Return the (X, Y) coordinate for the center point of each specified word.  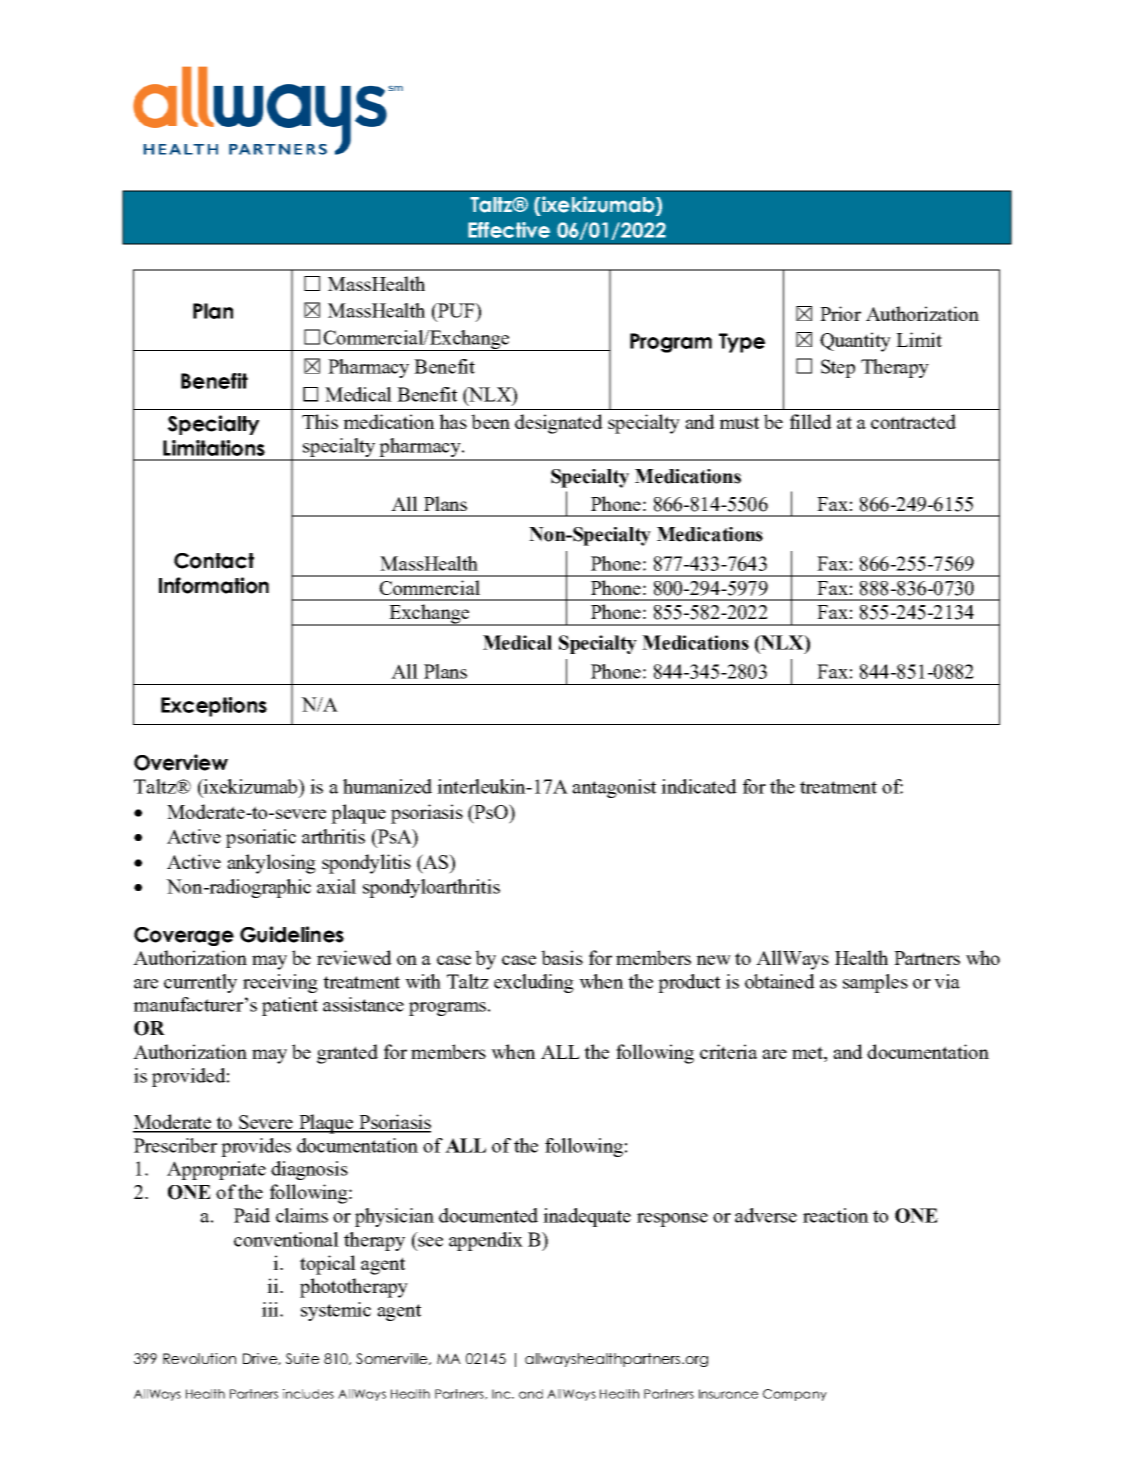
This (320, 421)
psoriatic (261, 838)
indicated (699, 786)
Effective (509, 230)
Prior (840, 313)
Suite (303, 1358)
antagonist (614, 788)
